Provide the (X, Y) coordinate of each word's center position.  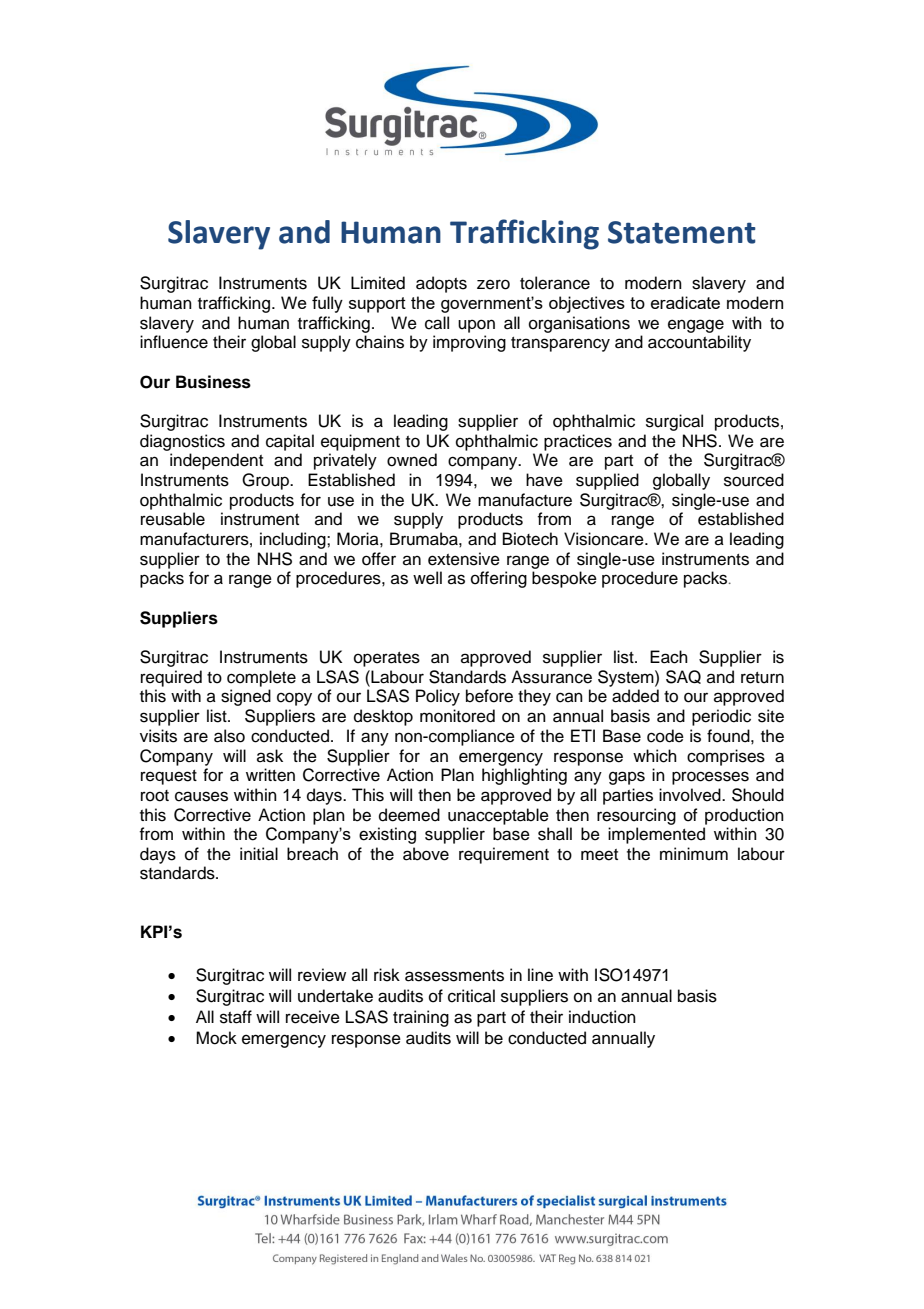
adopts (441, 284)
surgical (674, 422)
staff (236, 1017)
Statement (682, 232)
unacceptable (498, 816)
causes (201, 796)
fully (327, 304)
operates (387, 659)
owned (412, 460)
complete (261, 678)
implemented (656, 835)
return (762, 678)
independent (216, 461)
